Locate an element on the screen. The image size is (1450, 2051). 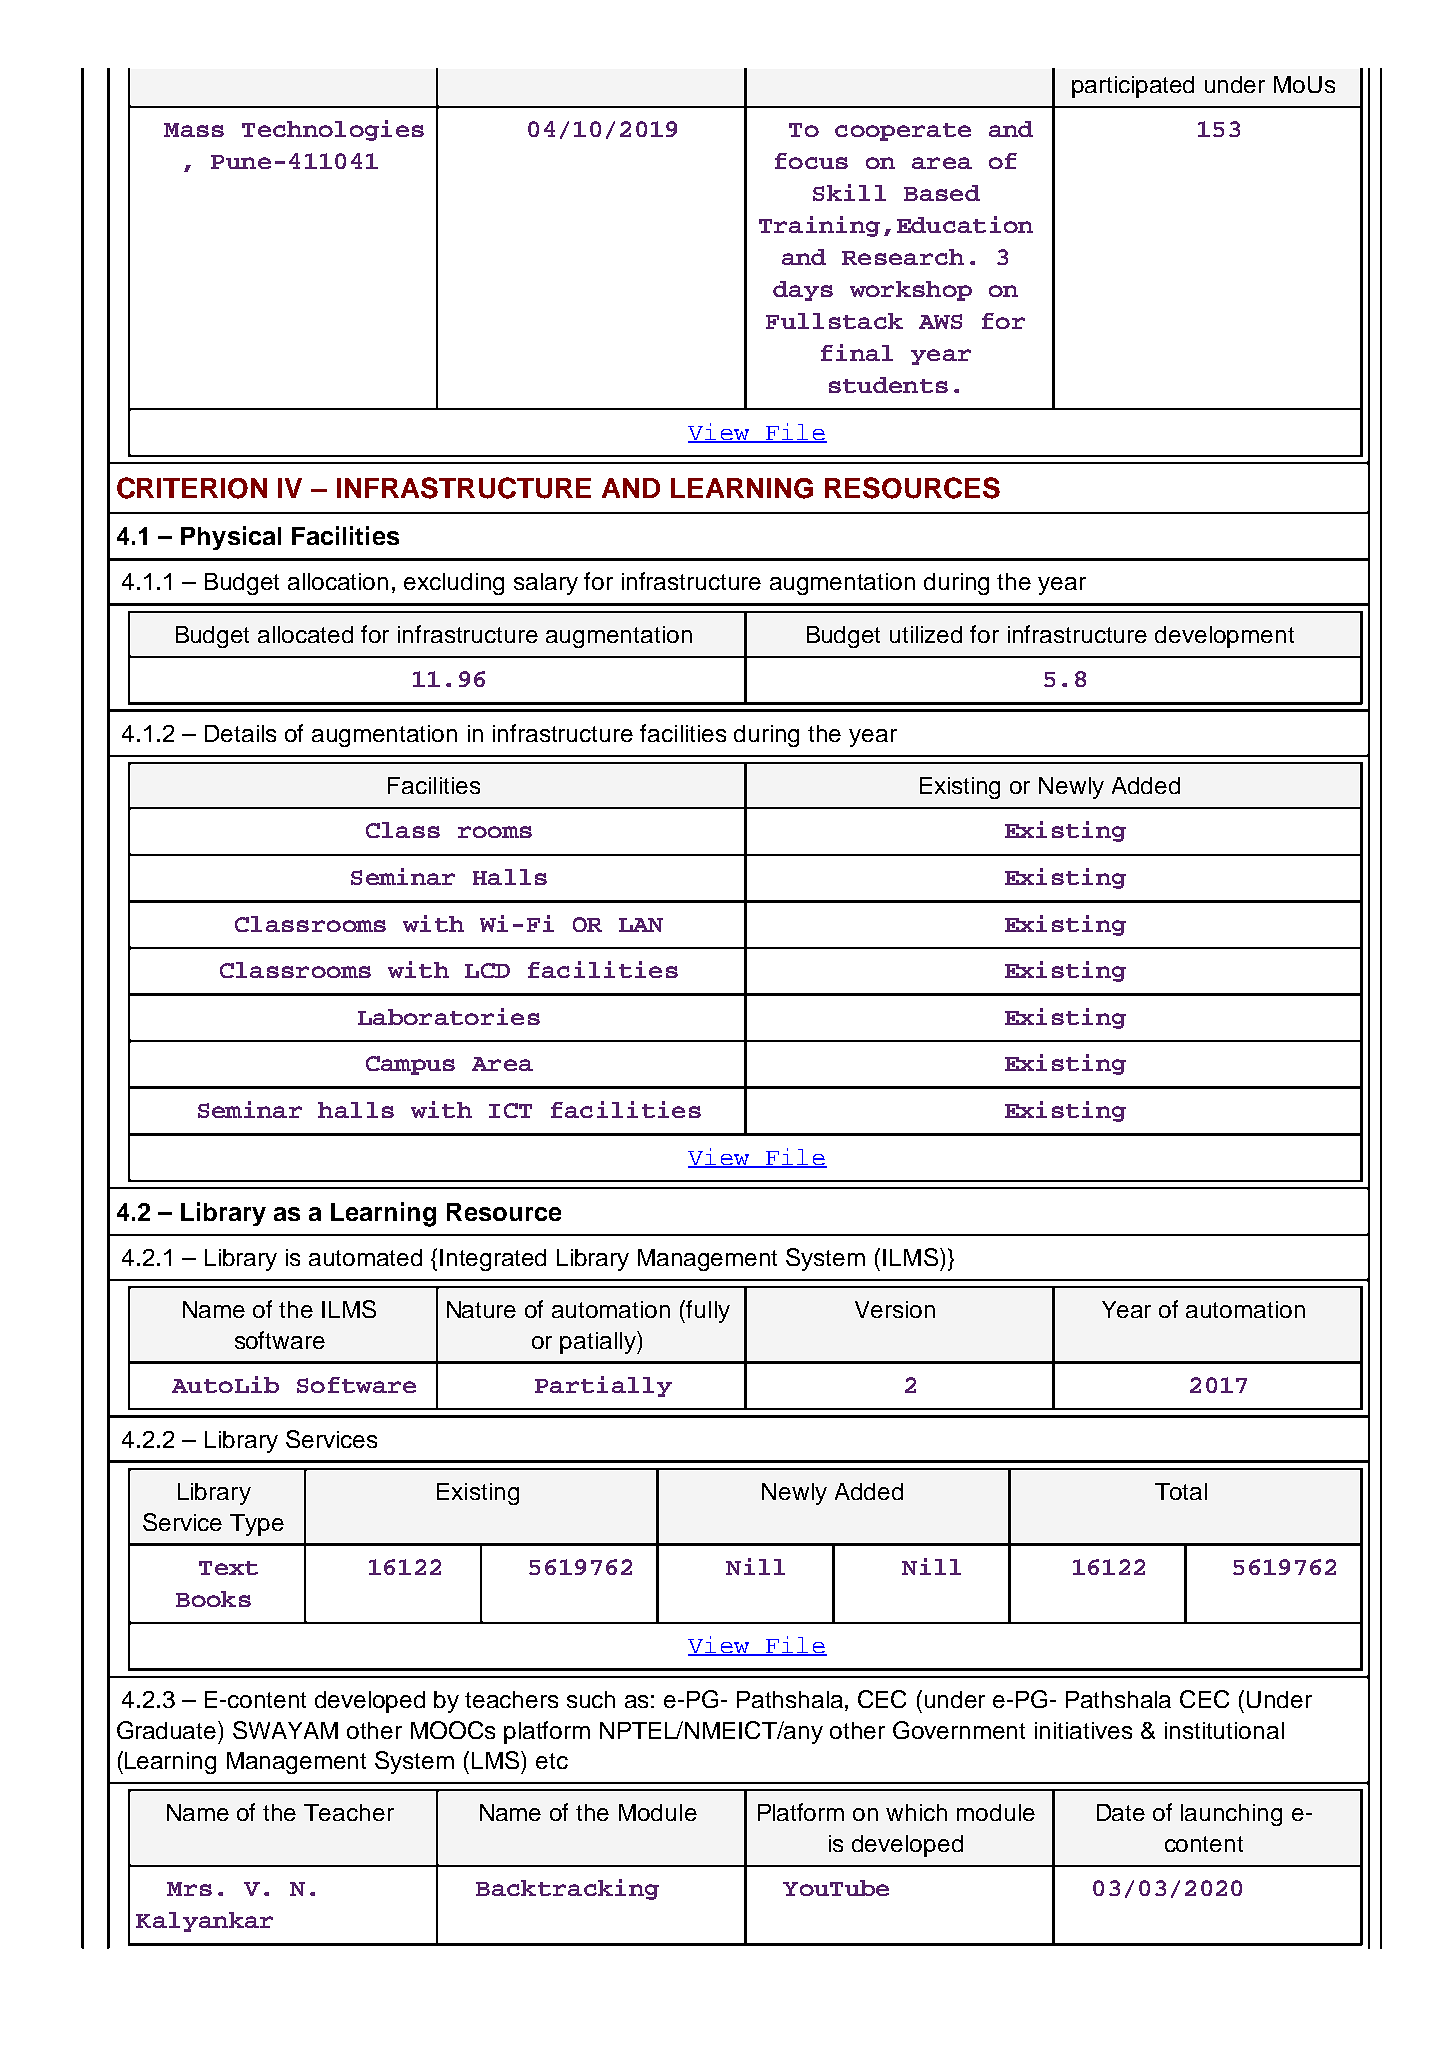
participated is located at coordinates (1133, 87).
